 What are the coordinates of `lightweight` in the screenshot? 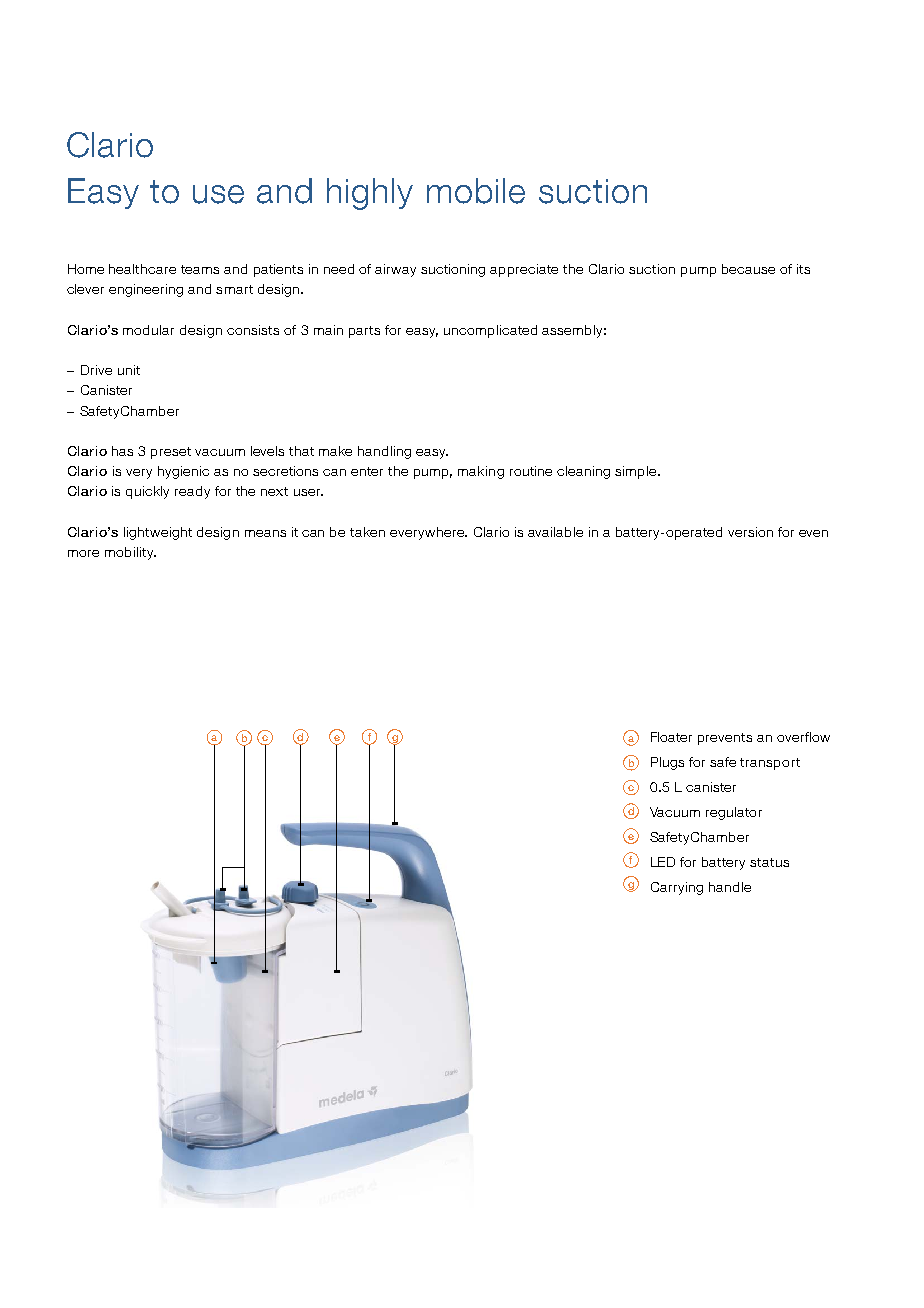 It's located at (158, 533).
